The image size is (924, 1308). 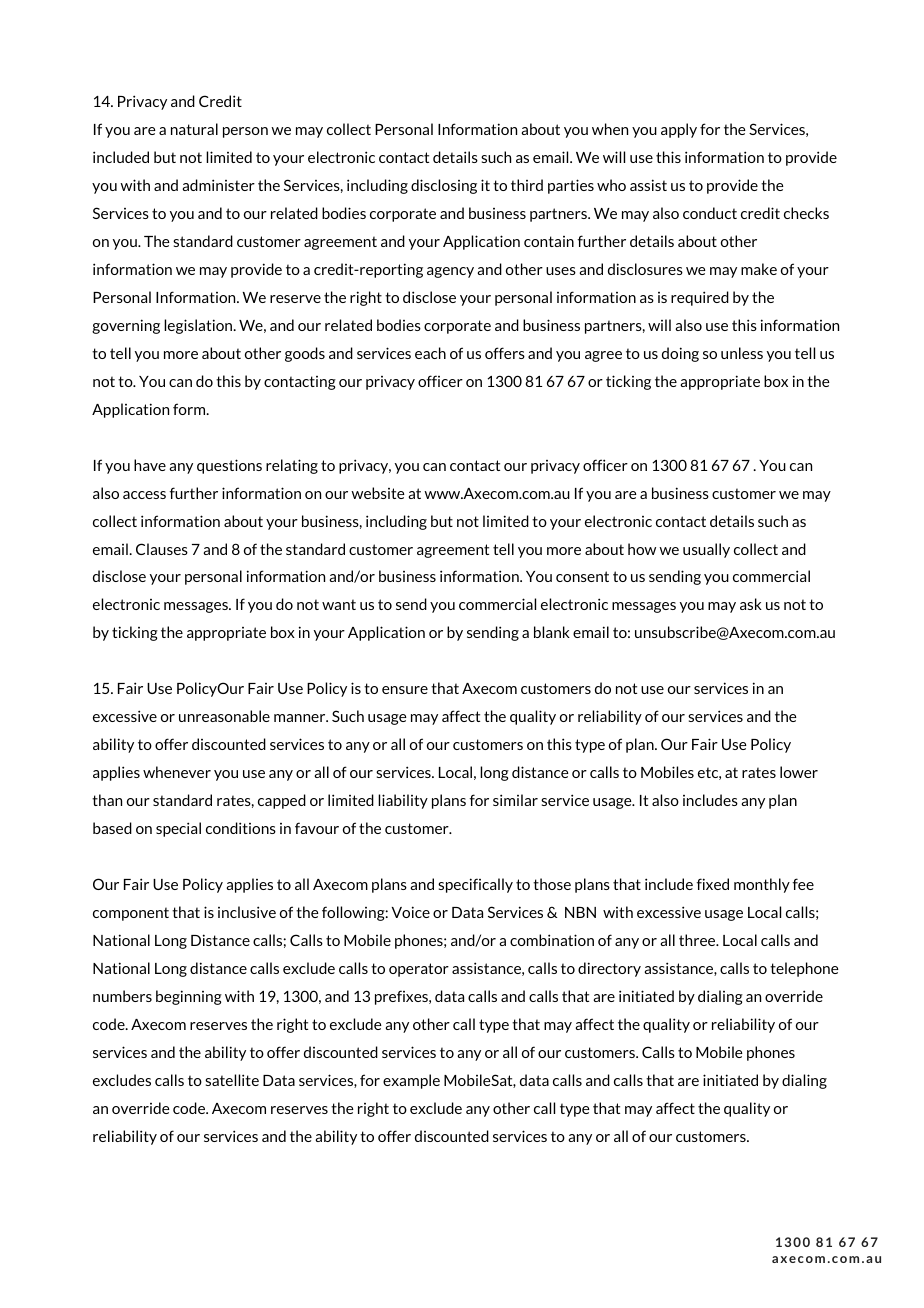 What do you see at coordinates (444, 186) in the screenshot?
I see `disclosing` at bounding box center [444, 186].
